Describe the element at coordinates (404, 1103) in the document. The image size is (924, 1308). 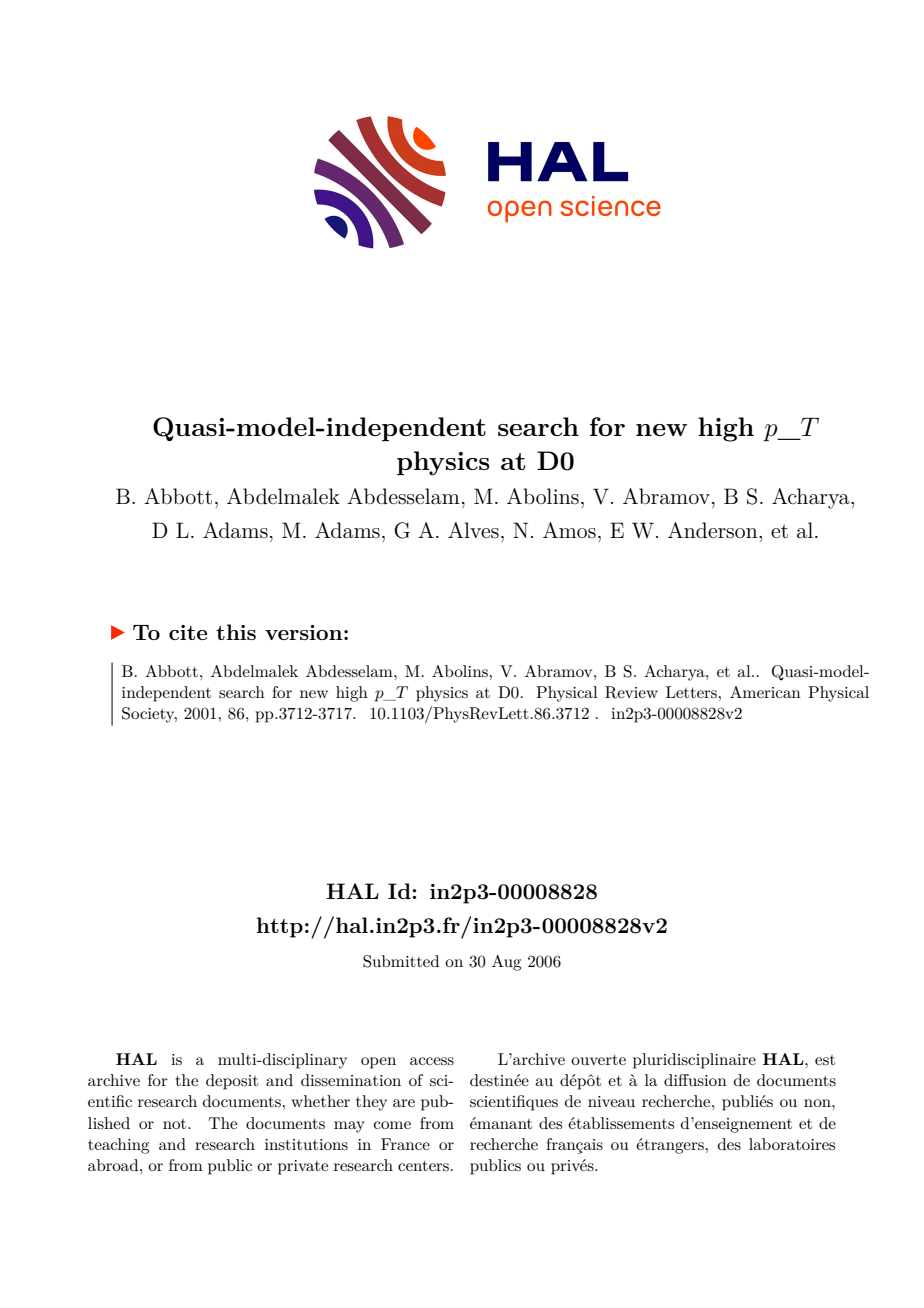
I see `are` at that location.
